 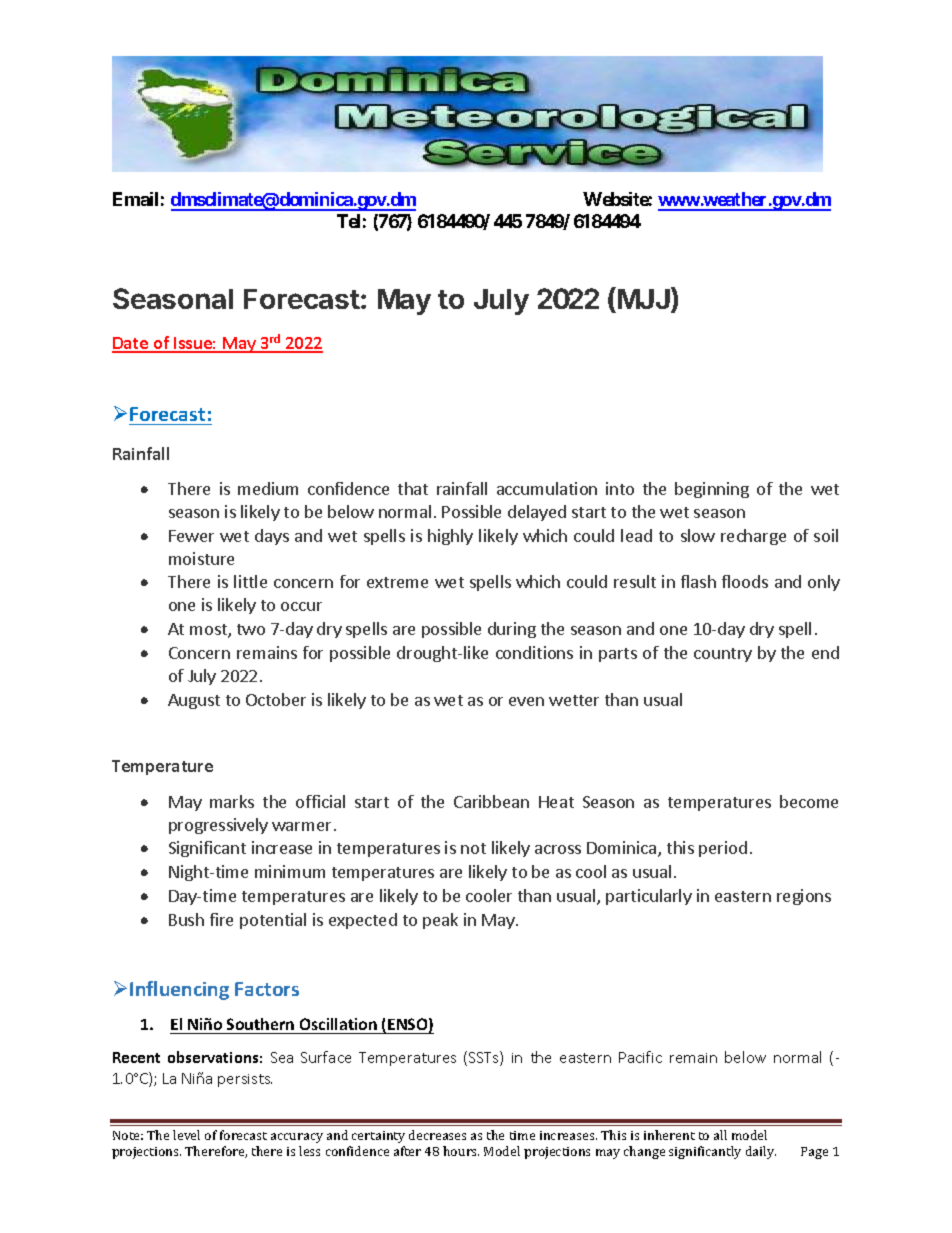 What do you see at coordinates (290, 871) in the image?
I see `minimum` at bounding box center [290, 871].
